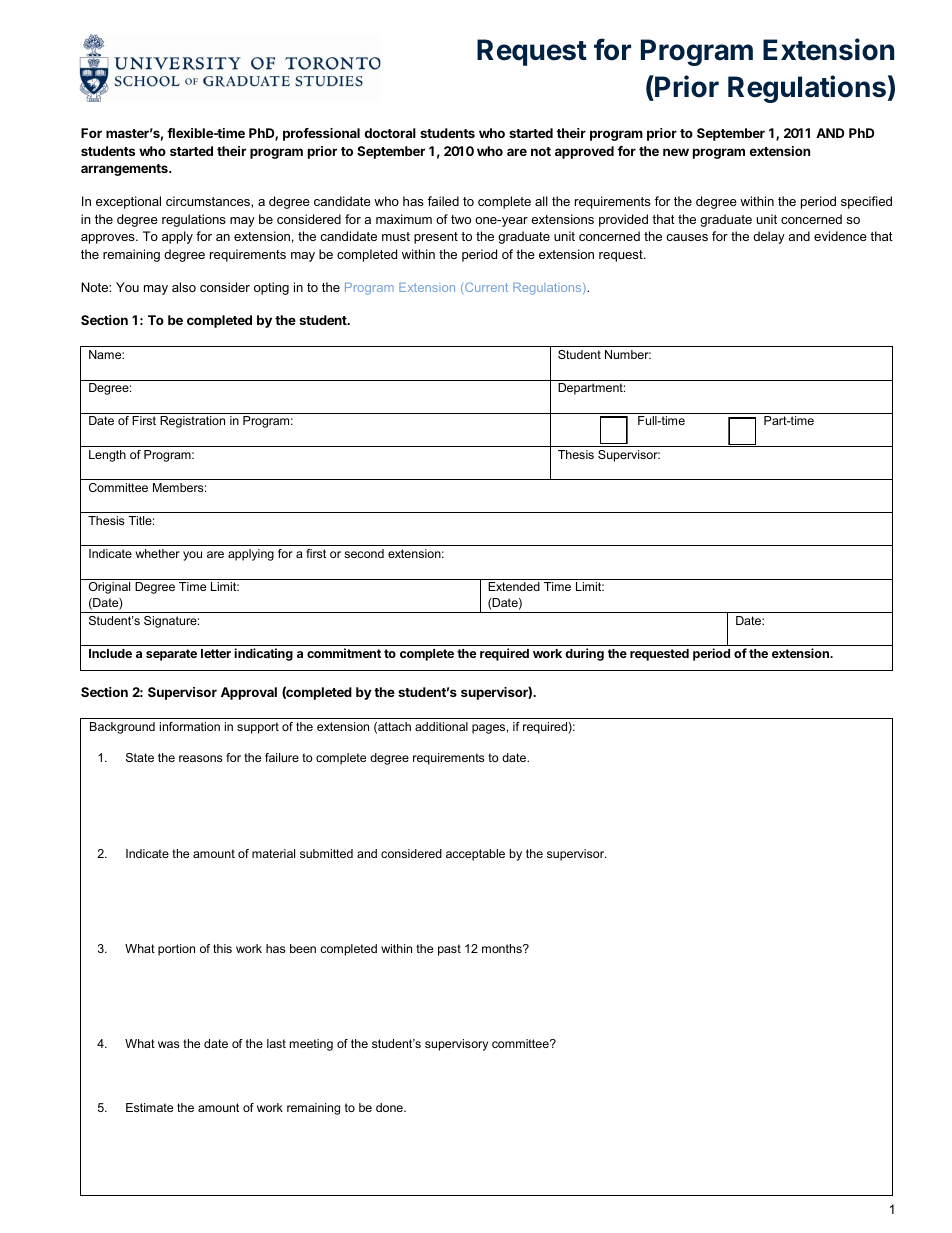 Image resolution: width=952 pixels, height=1233 pixels. Describe the element at coordinates (449, 950) in the document. I see `past` at that location.
